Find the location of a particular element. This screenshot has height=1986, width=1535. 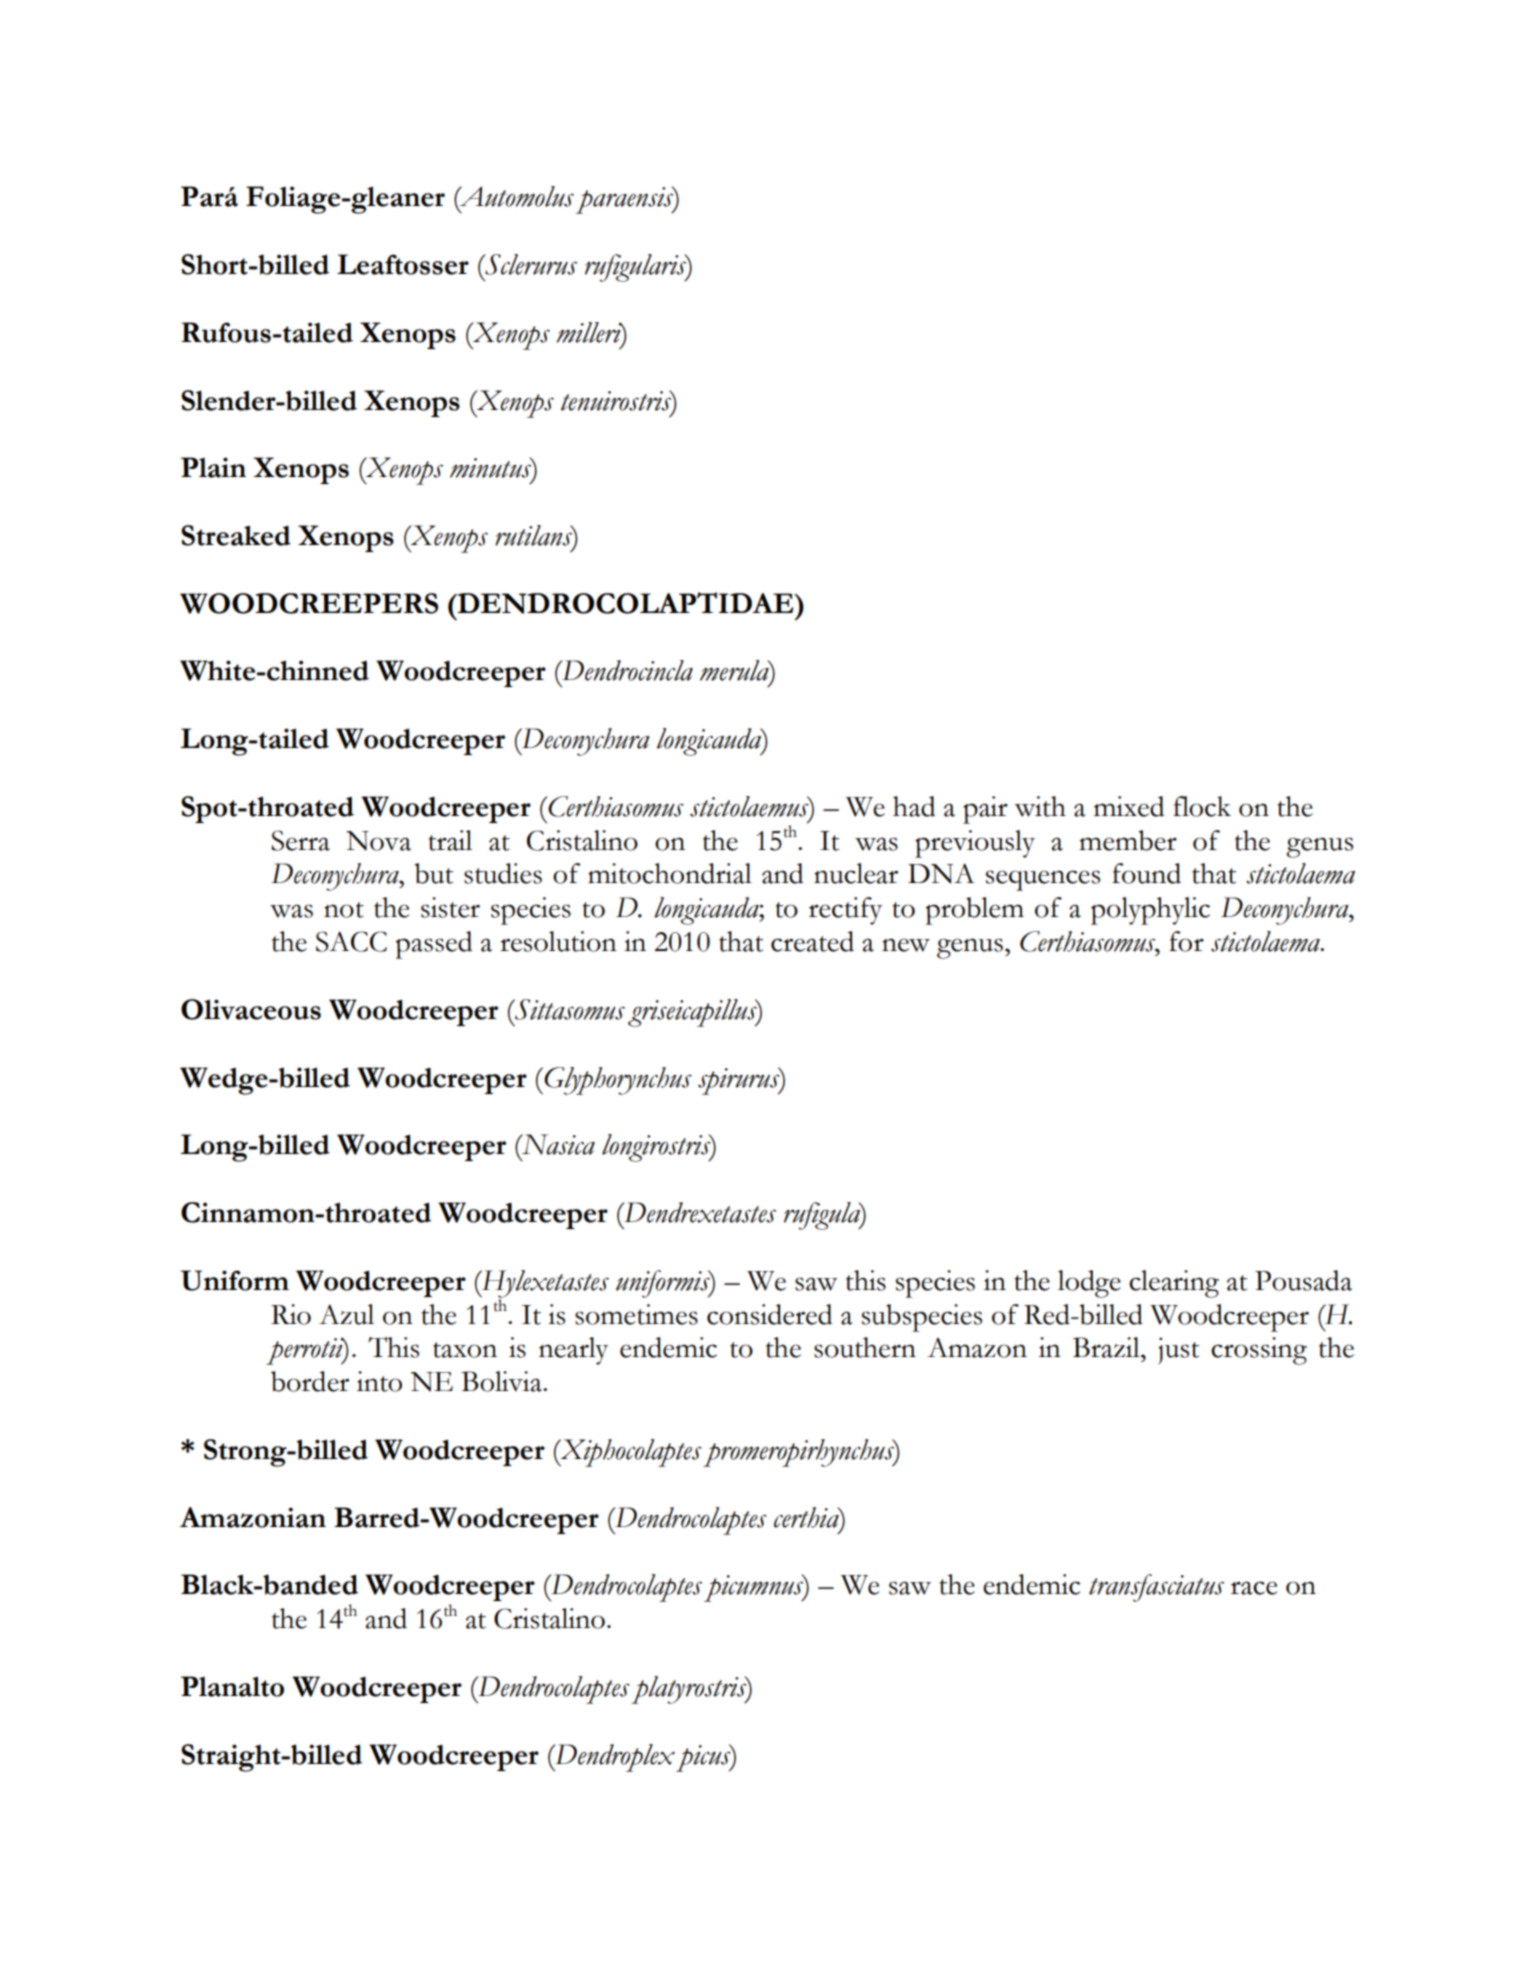

Bolivia is located at coordinates (502, 1381).
